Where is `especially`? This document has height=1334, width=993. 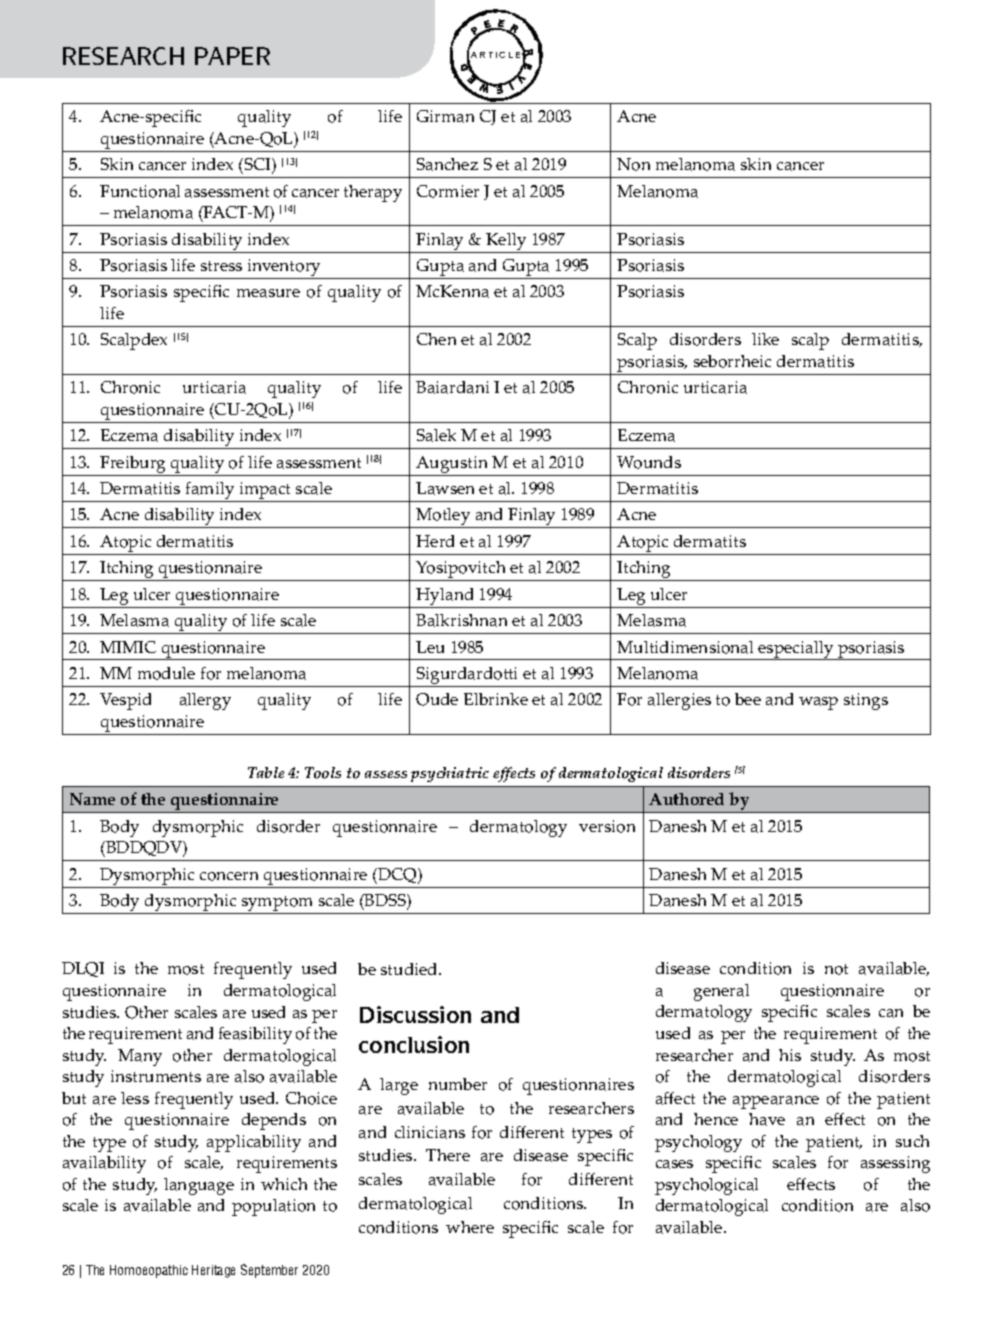 especially is located at coordinates (796, 650).
